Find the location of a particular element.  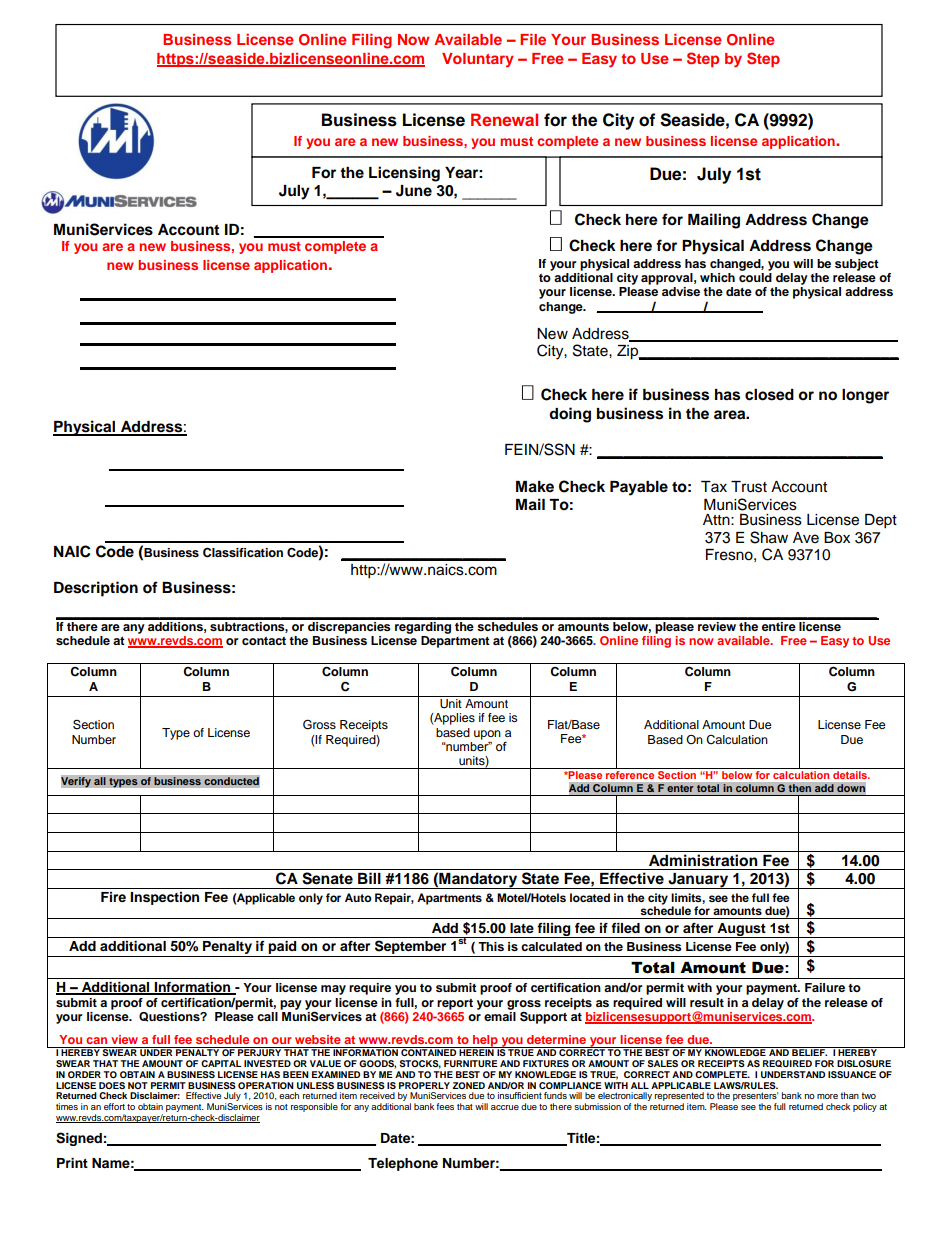

upon is located at coordinates (487, 735).
